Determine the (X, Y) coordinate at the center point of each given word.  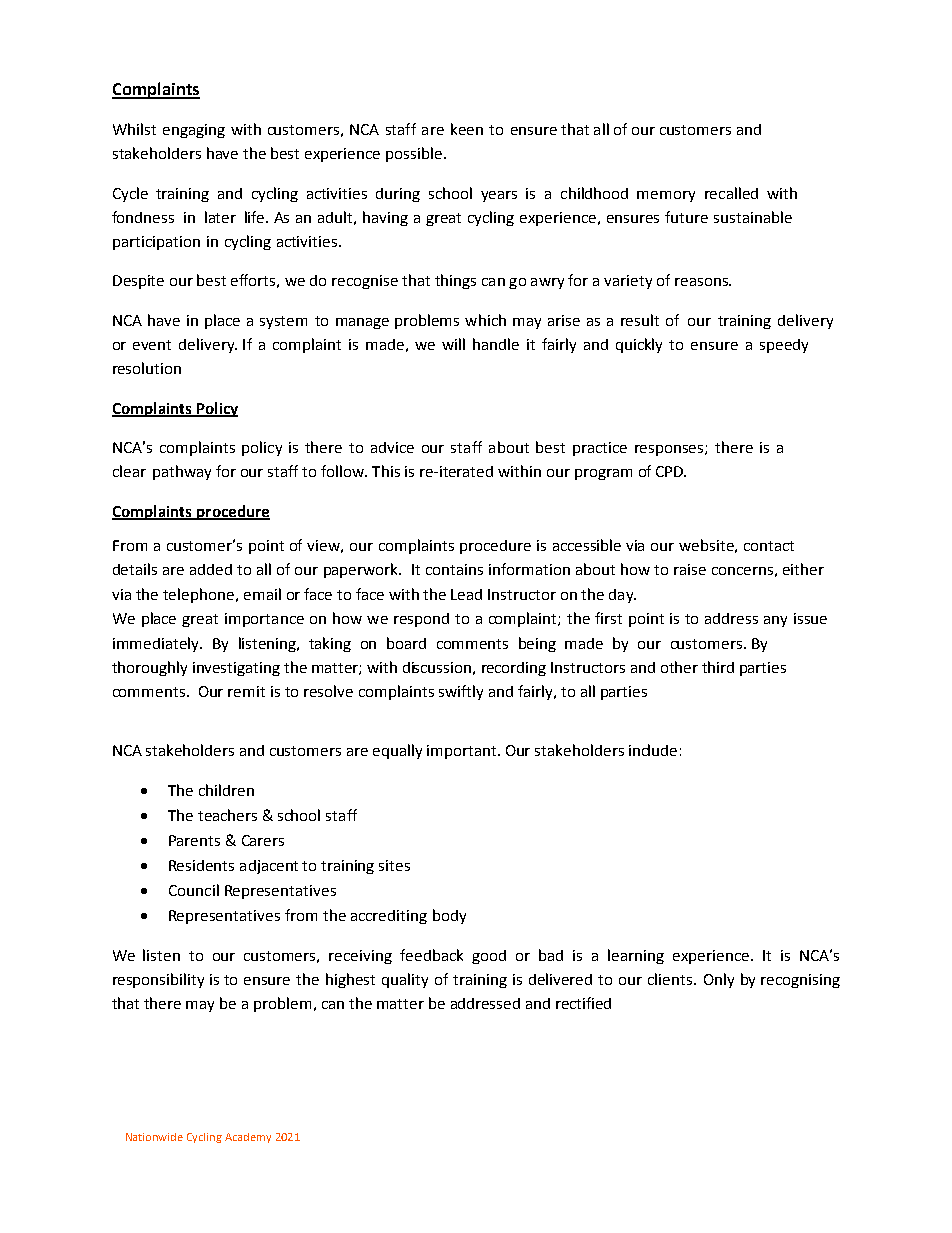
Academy (248, 1138)
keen (467, 129)
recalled (731, 193)
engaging (194, 131)
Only (719, 980)
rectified (583, 1003)
